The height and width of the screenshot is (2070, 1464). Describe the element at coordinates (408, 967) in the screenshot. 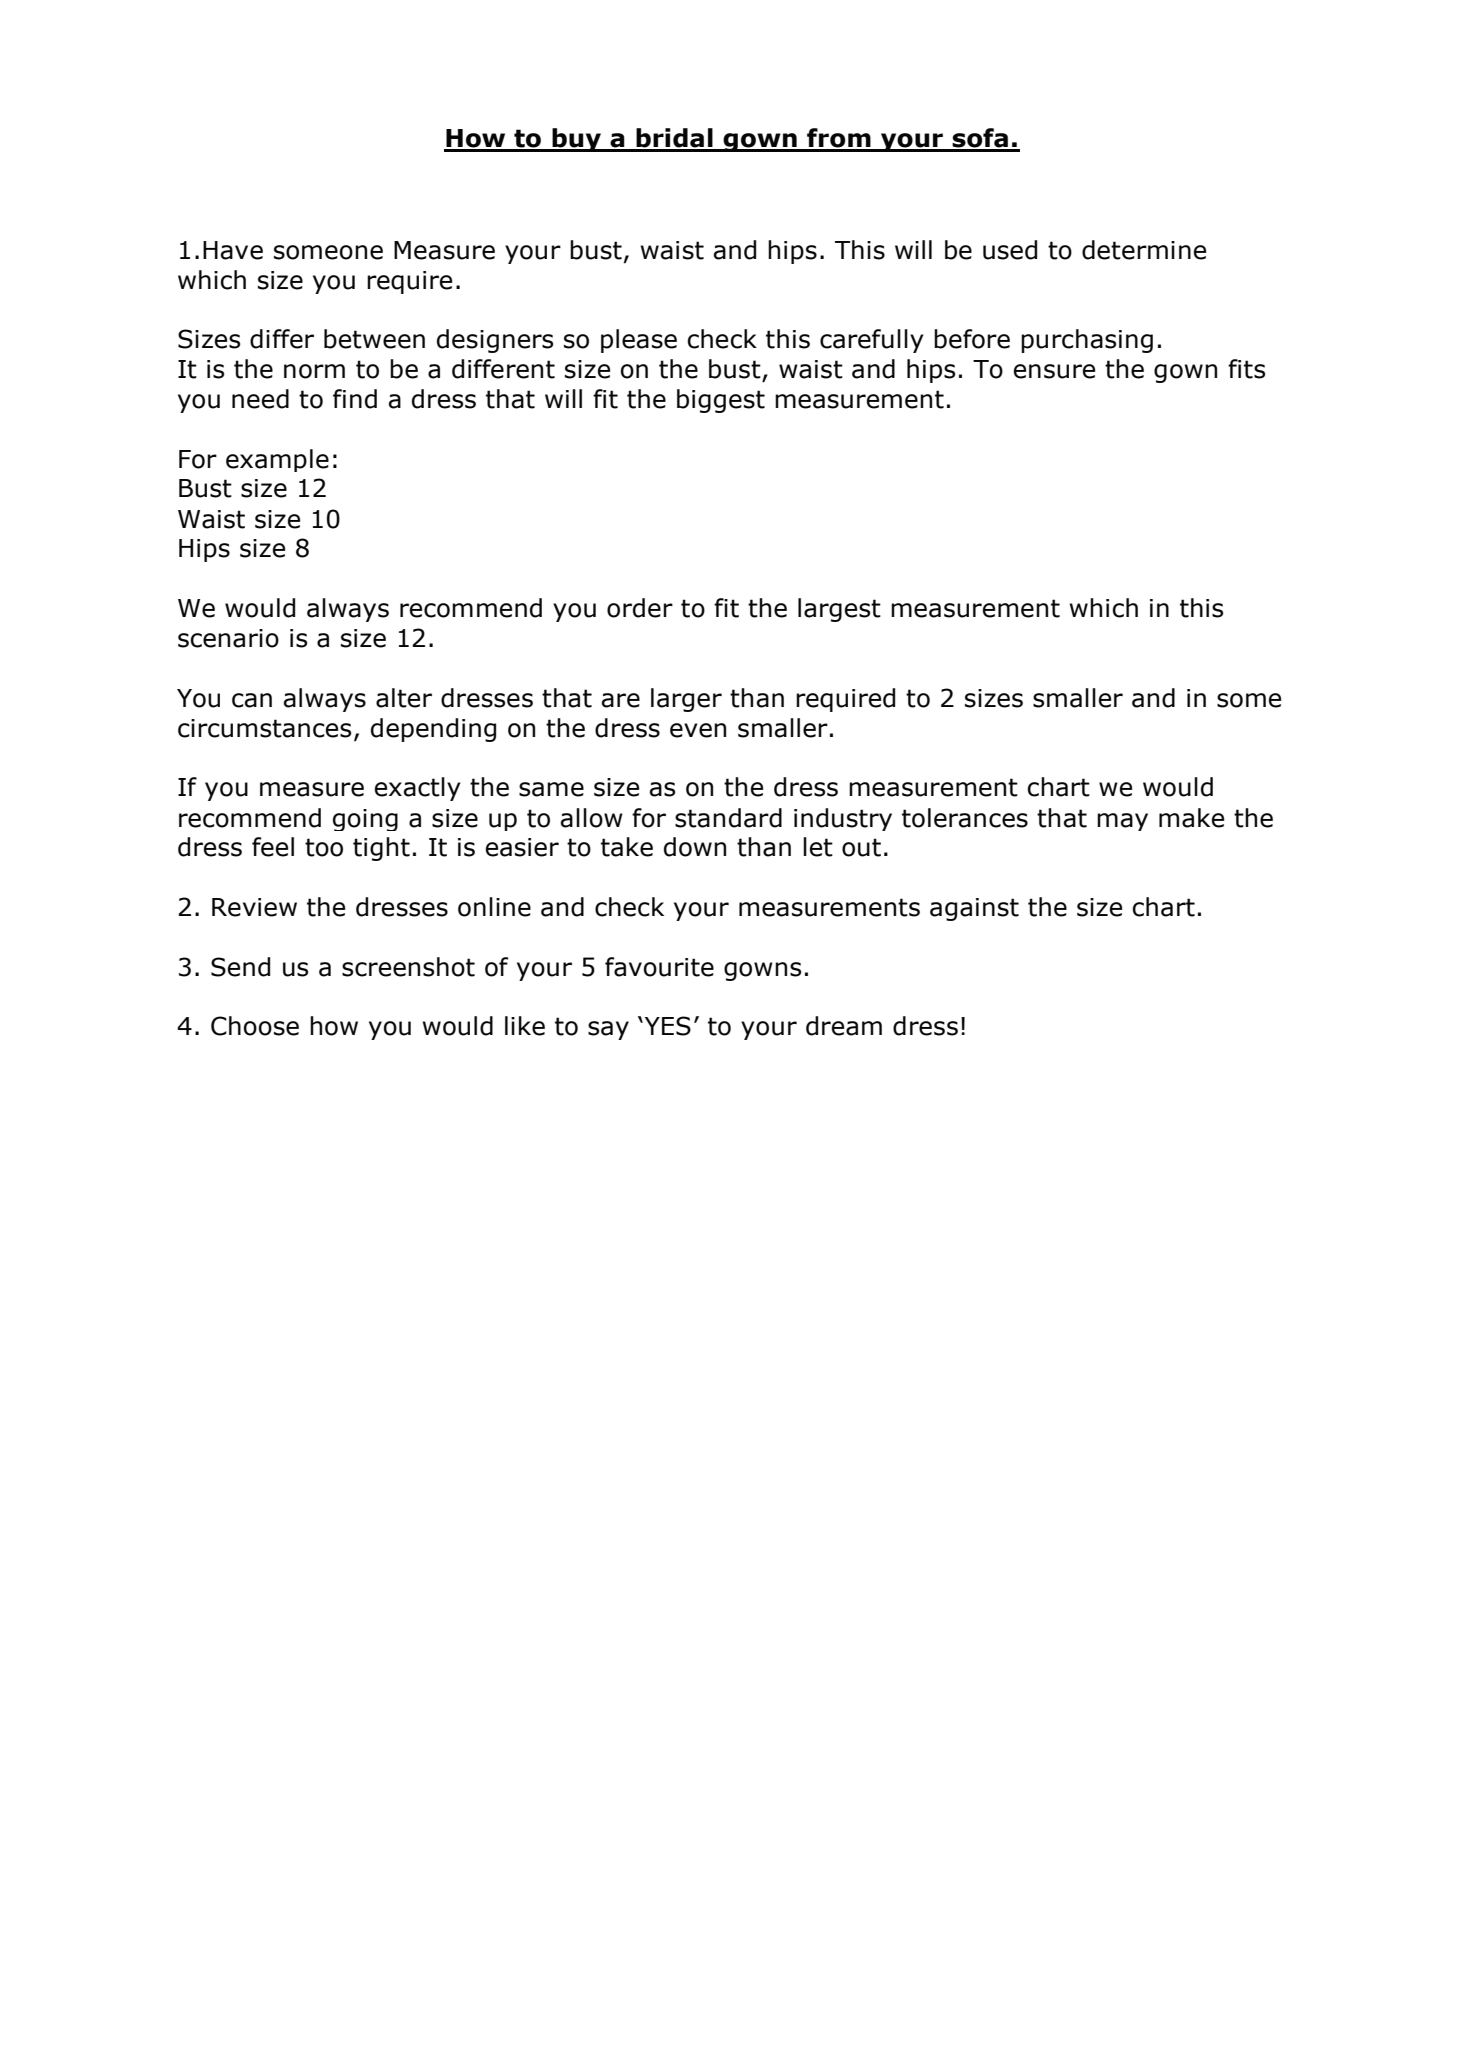

I see `screenshot` at that location.
